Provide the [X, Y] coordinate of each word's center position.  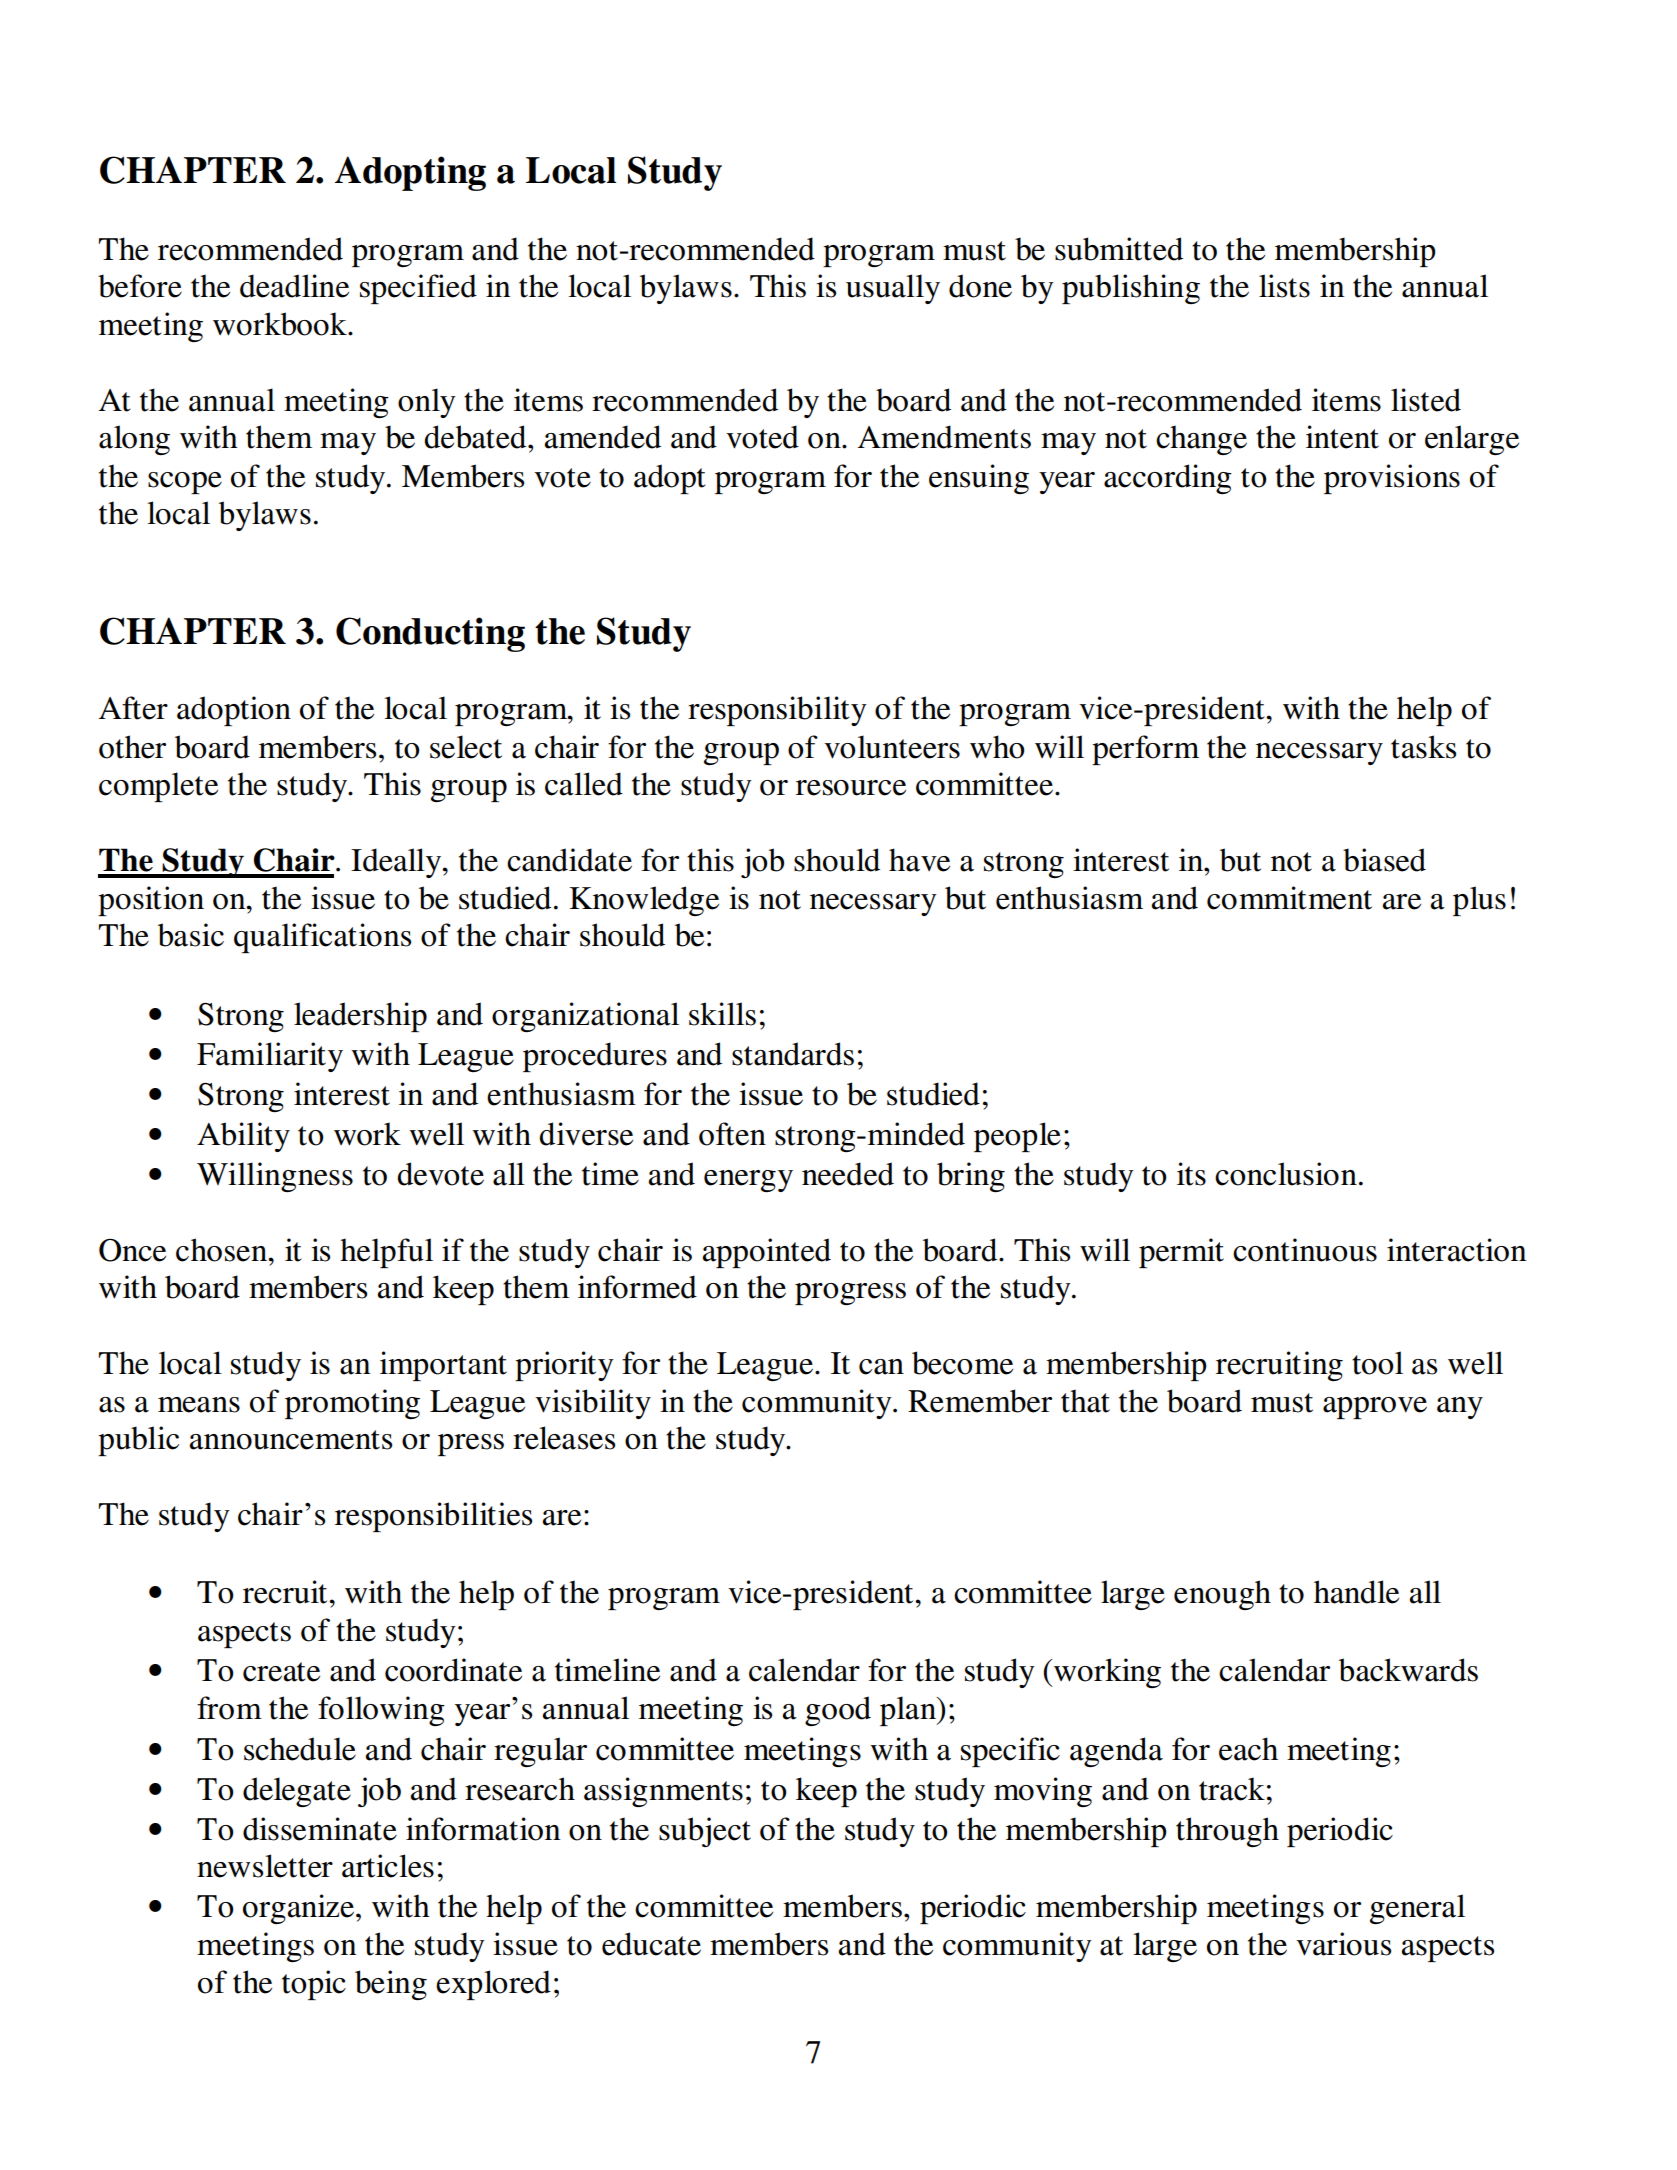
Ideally [397, 863]
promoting [352, 1404]
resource [851, 788]
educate [651, 1944]
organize [298, 1909]
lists [1284, 286]
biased [1384, 860]
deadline [294, 286]
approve [1375, 1408]
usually [893, 289]
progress [850, 1294]
